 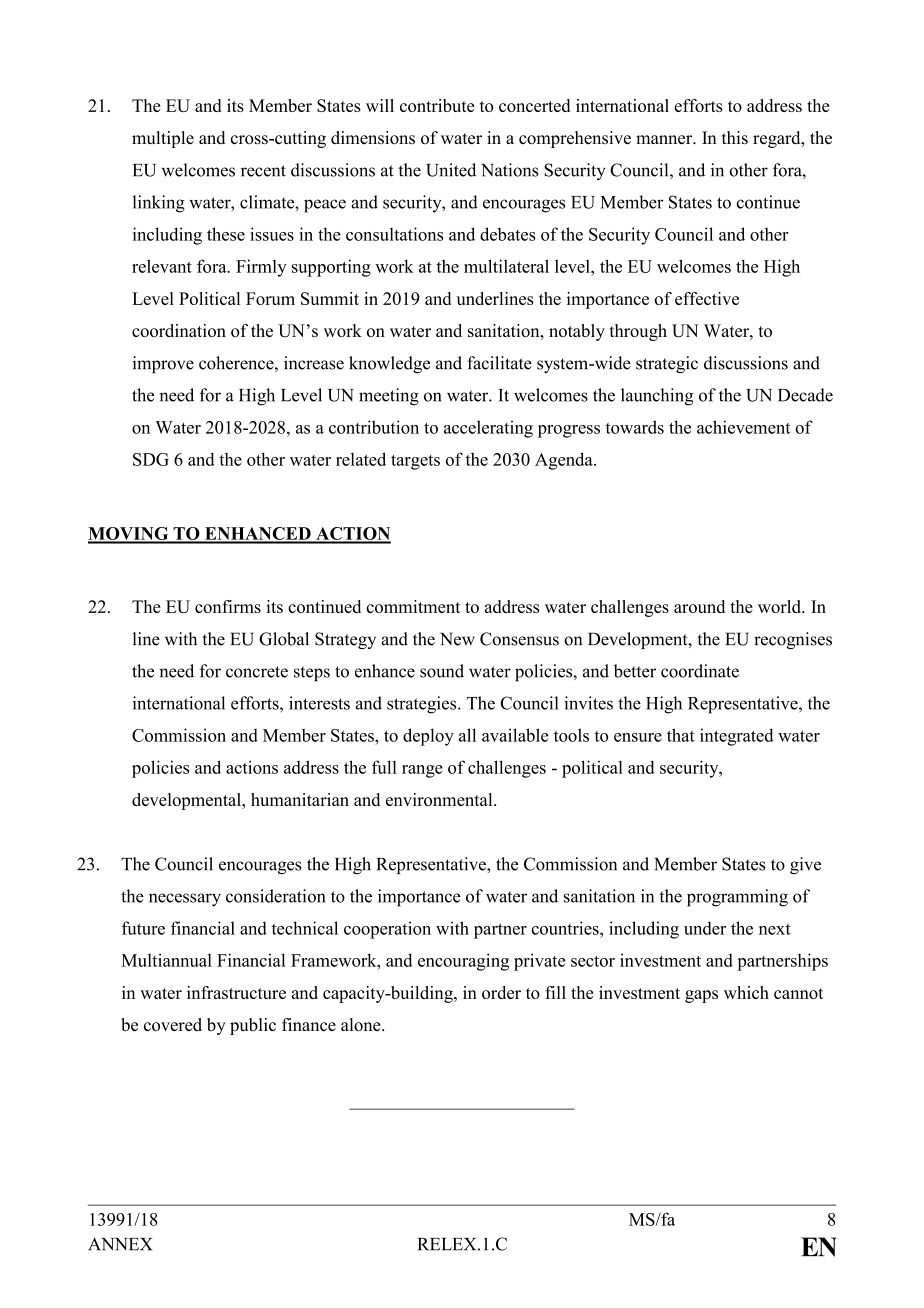 What do you see at coordinates (451, 170) in the document?
I see `United` at bounding box center [451, 170].
